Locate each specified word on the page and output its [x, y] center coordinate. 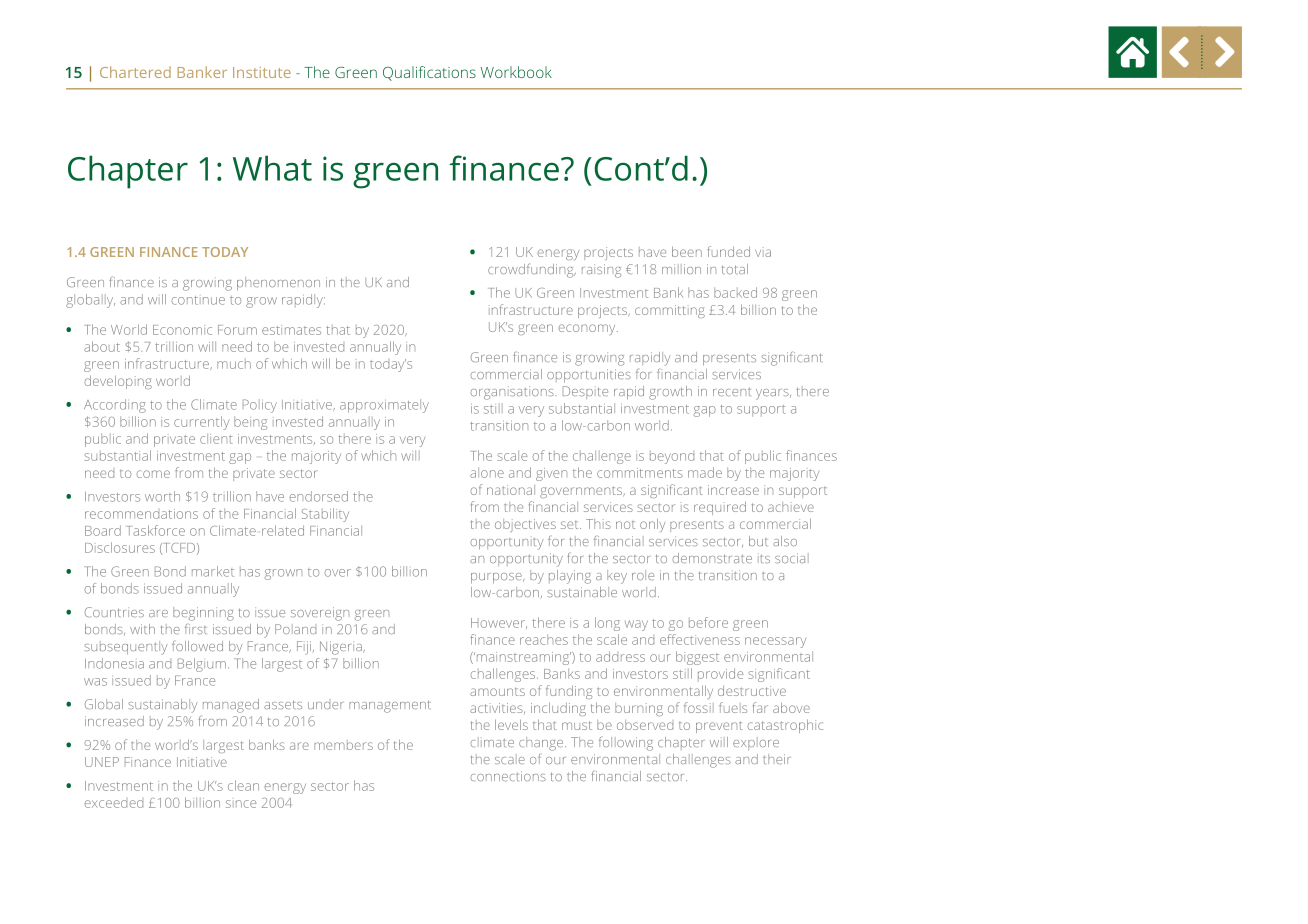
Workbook [516, 72]
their [776, 759]
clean [243, 785]
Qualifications [429, 73]
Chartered [135, 72]
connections [508, 776]
